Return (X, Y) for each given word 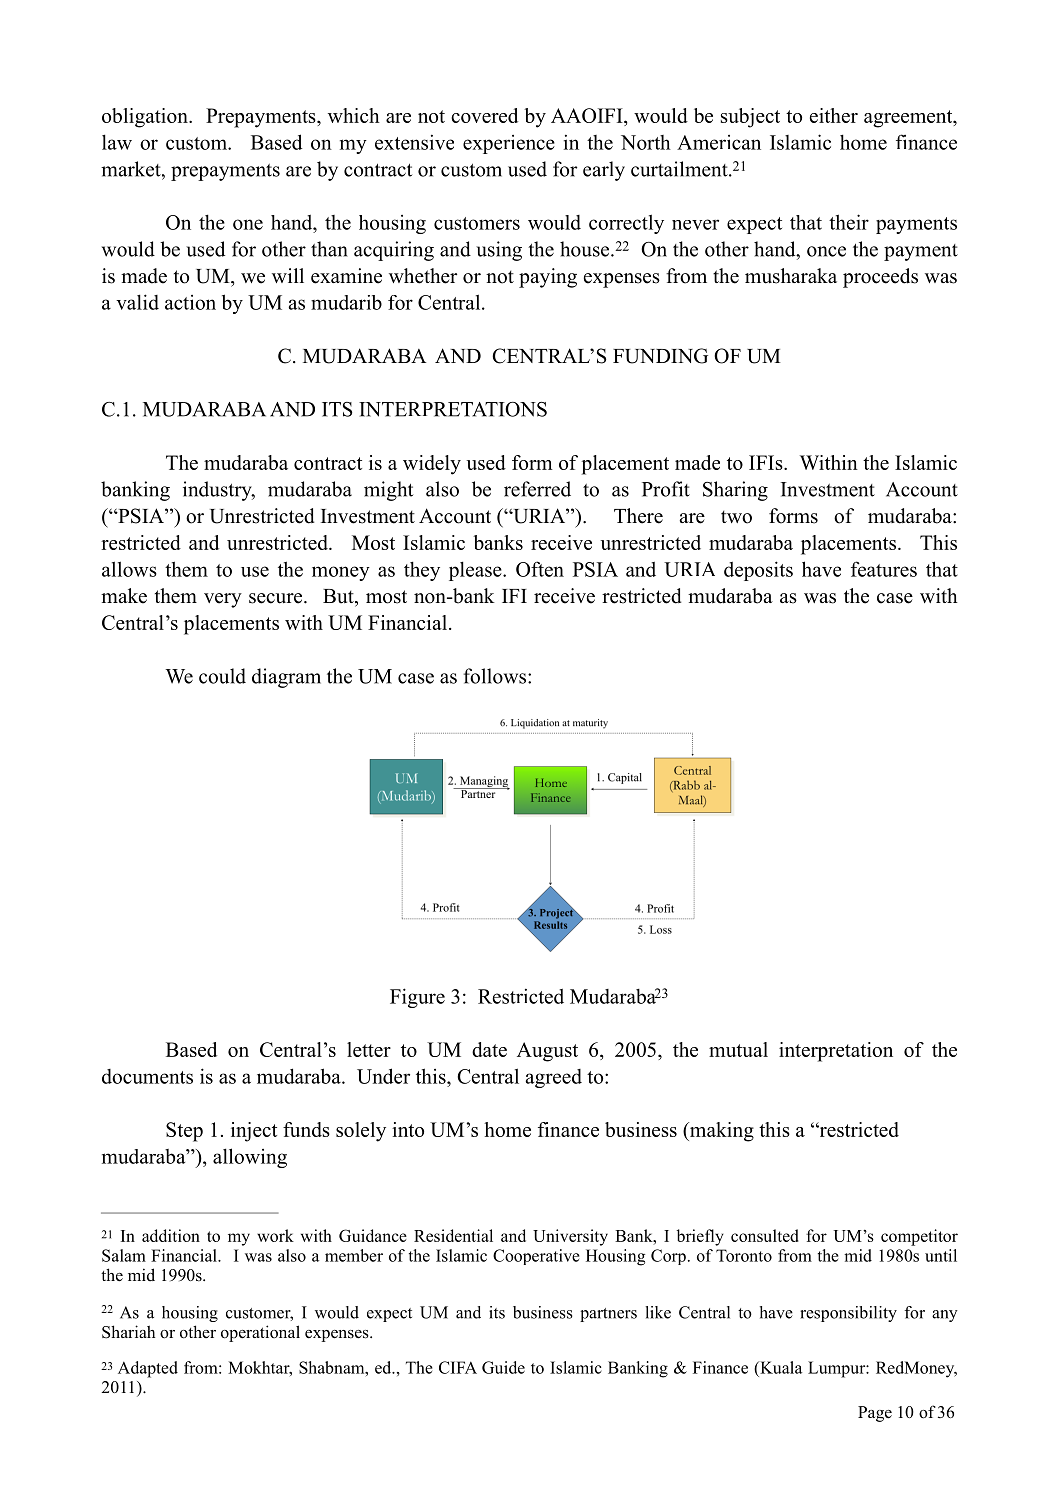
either (834, 115)
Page (875, 1414)
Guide (503, 1367)
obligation (146, 118)
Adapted (148, 1369)
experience (509, 144)
